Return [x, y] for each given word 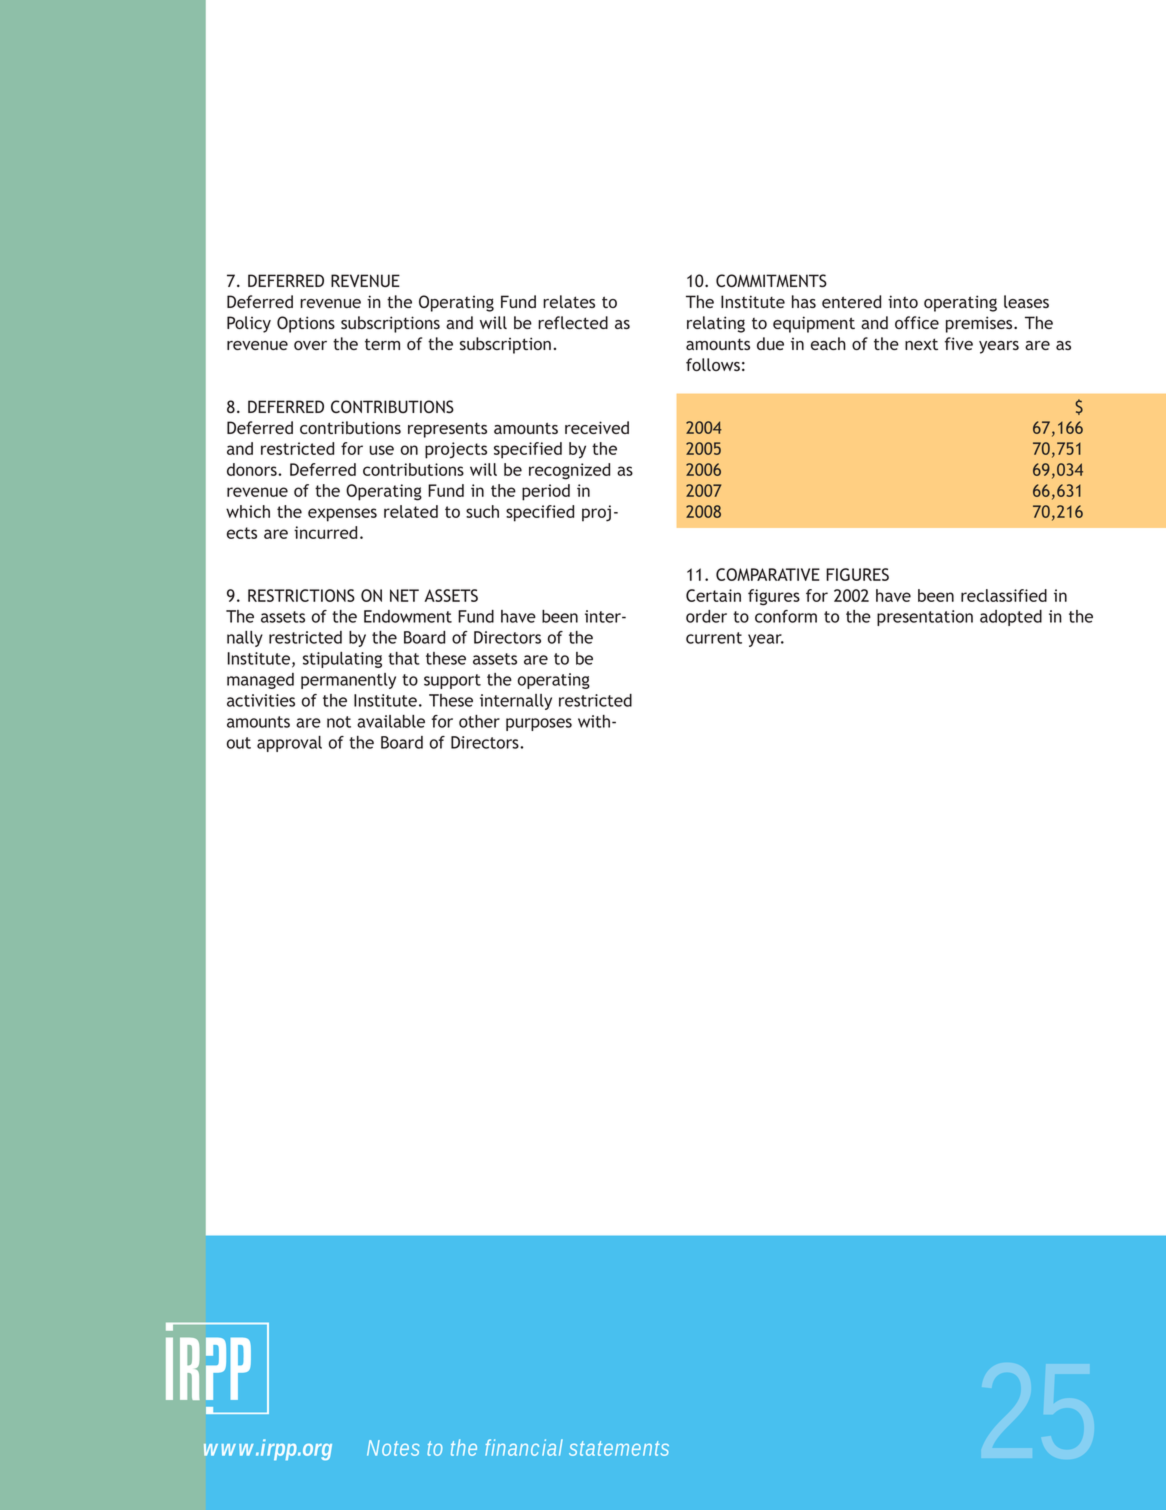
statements [619, 1448]
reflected [573, 322]
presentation [925, 618]
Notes [393, 1448]
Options [306, 324]
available [391, 721]
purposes [539, 724]
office [917, 322]
